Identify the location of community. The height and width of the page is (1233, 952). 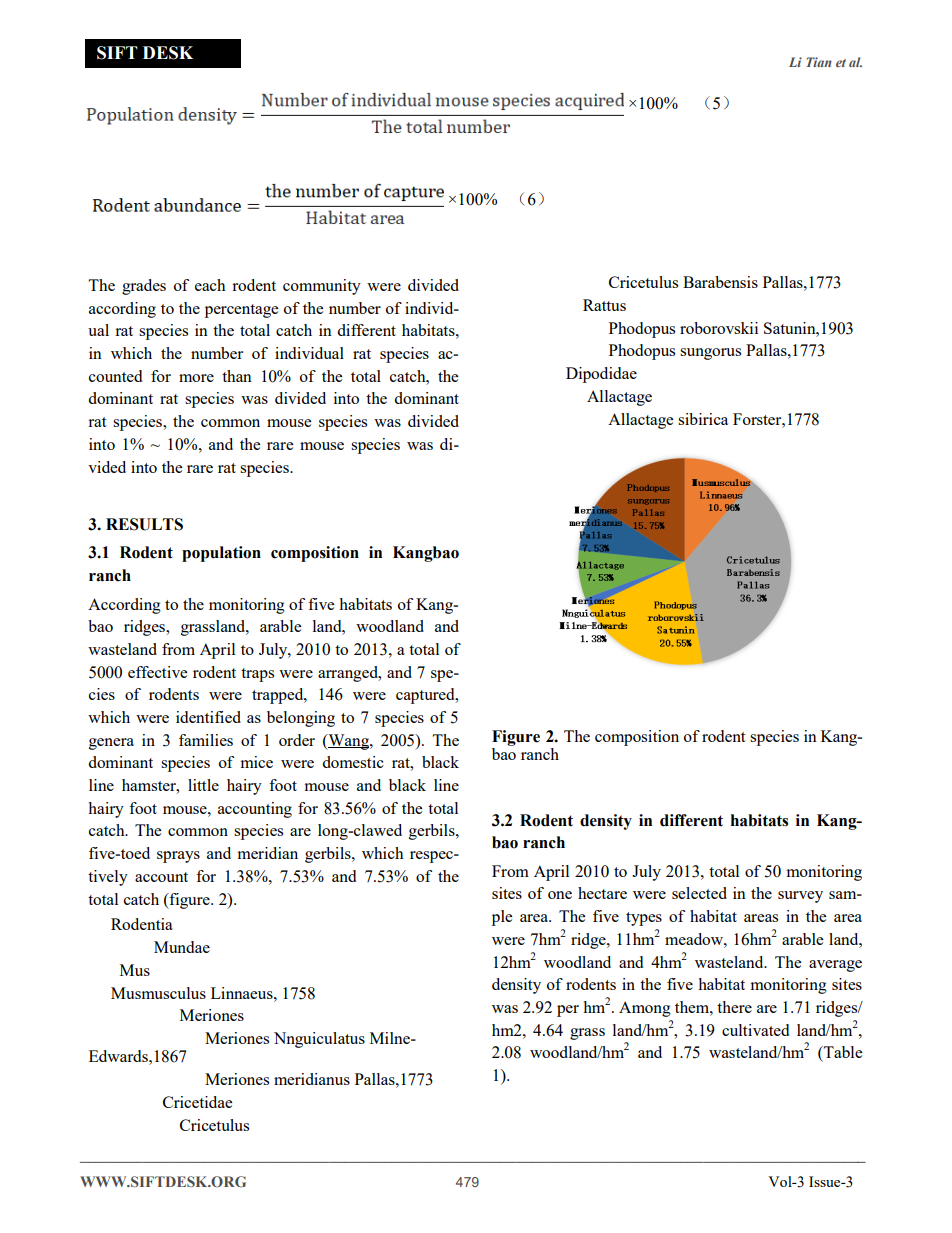
(322, 287).
